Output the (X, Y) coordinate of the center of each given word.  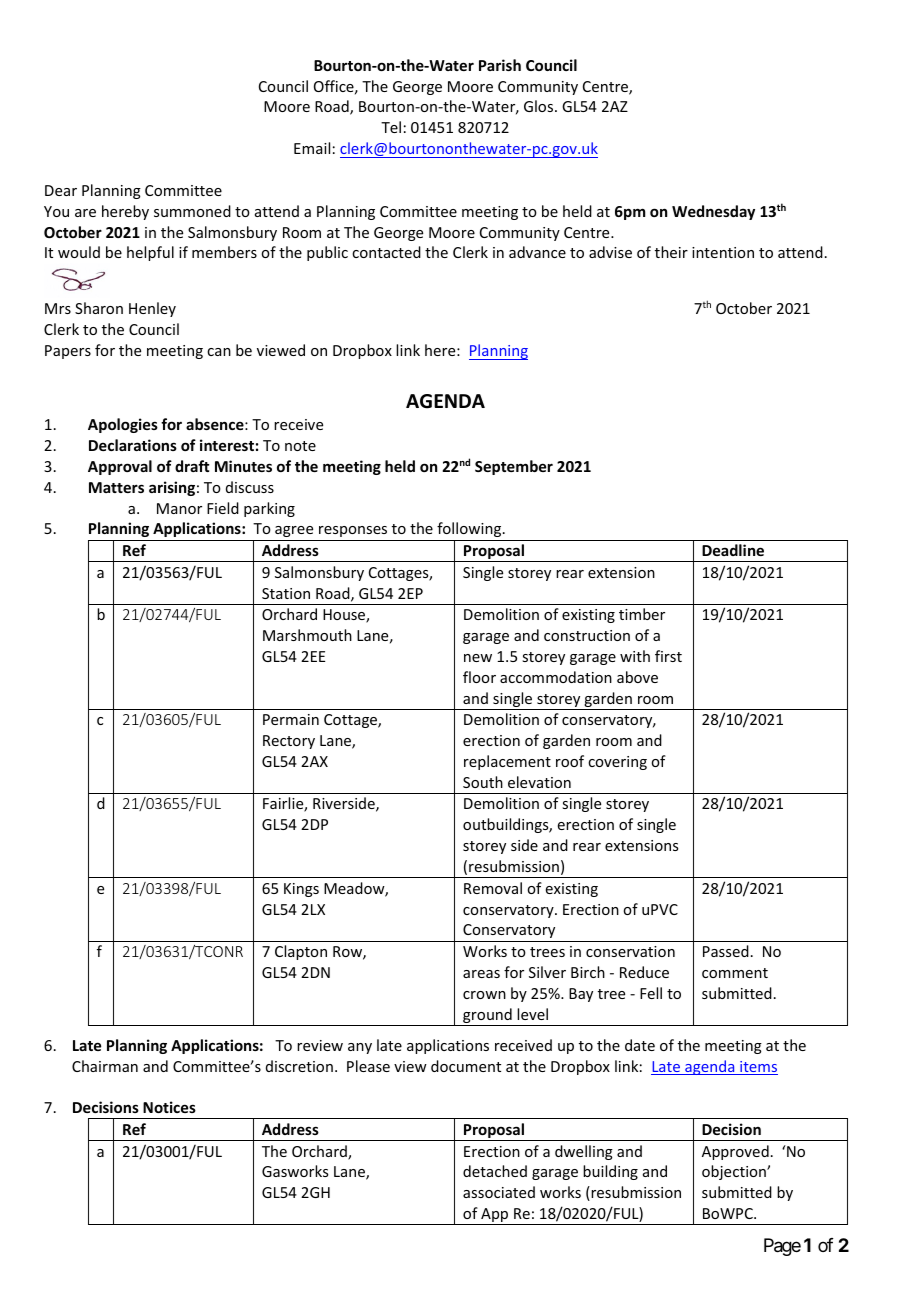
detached (495, 1171)
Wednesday (713, 212)
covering (617, 763)
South (483, 782)
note (300, 446)
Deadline (733, 550)
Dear (61, 190)
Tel (391, 127)
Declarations (133, 445)
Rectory (289, 742)
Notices (169, 1107)
